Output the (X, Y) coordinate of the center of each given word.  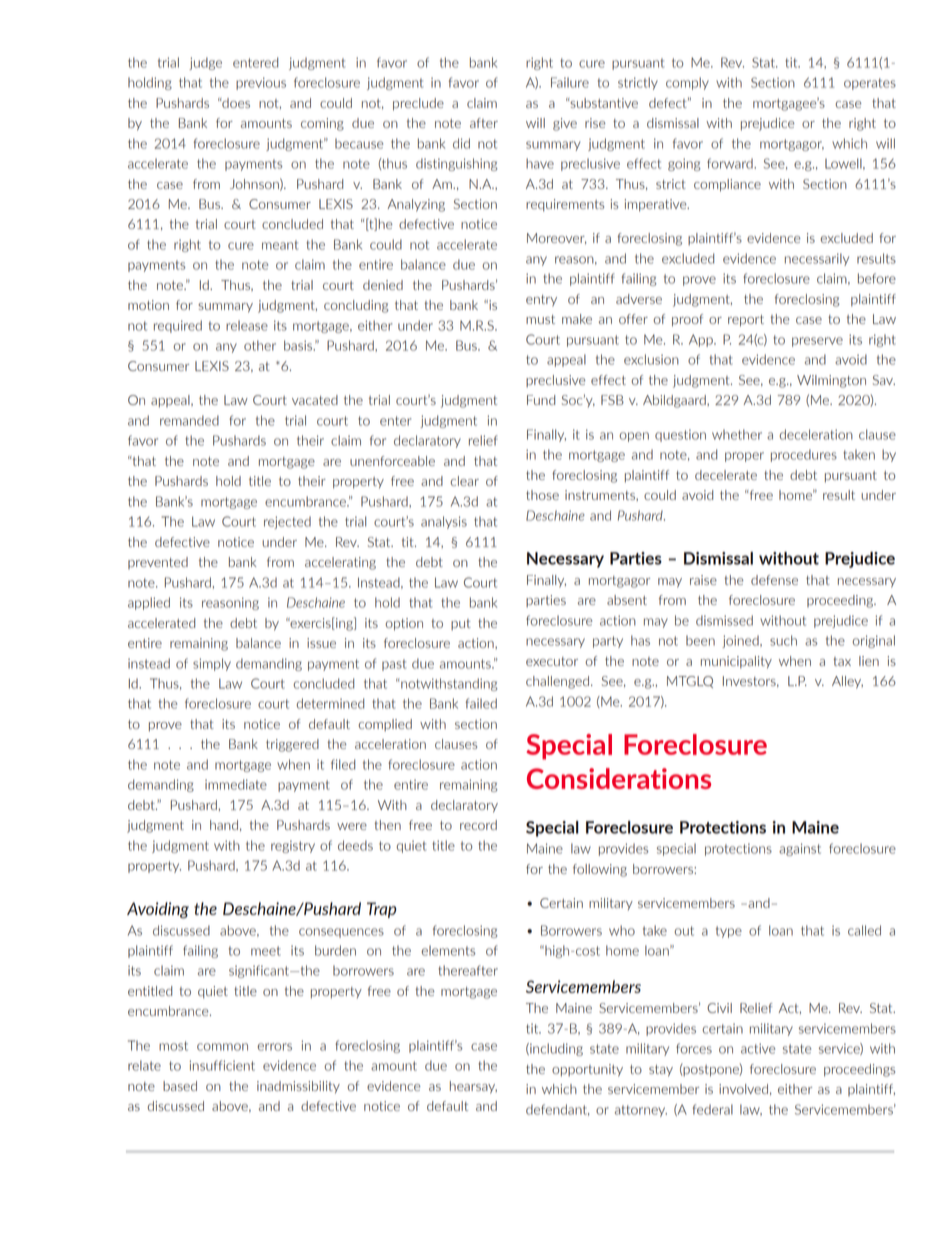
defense (774, 580)
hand (224, 825)
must (540, 319)
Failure (570, 82)
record (478, 825)
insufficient (222, 1065)
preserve (817, 342)
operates (870, 84)
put (461, 624)
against (800, 849)
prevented (158, 563)
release (247, 325)
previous (261, 83)
